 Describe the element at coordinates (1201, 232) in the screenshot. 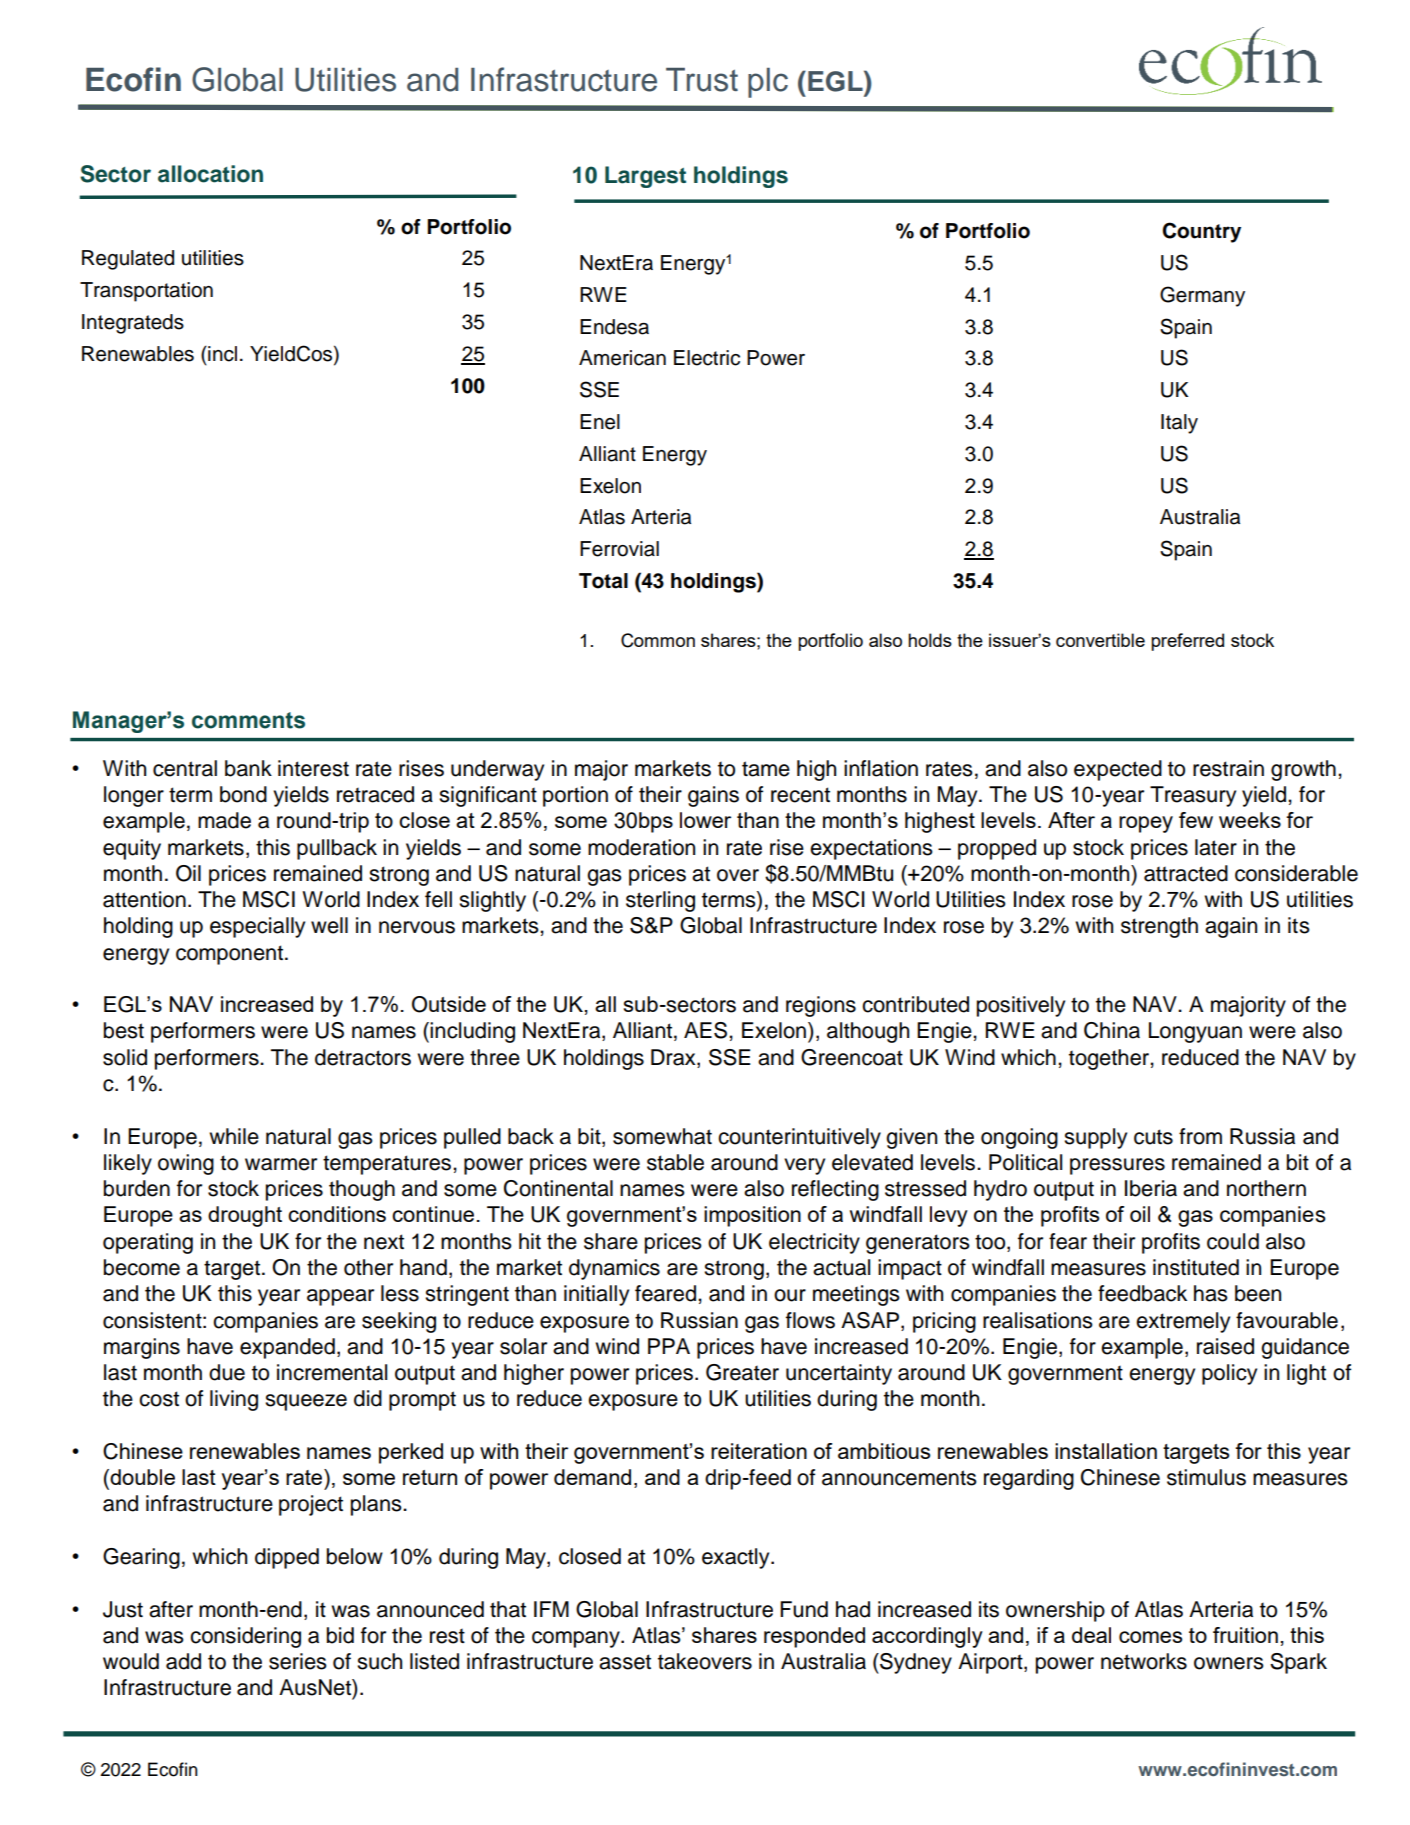

I see `Country` at that location.
